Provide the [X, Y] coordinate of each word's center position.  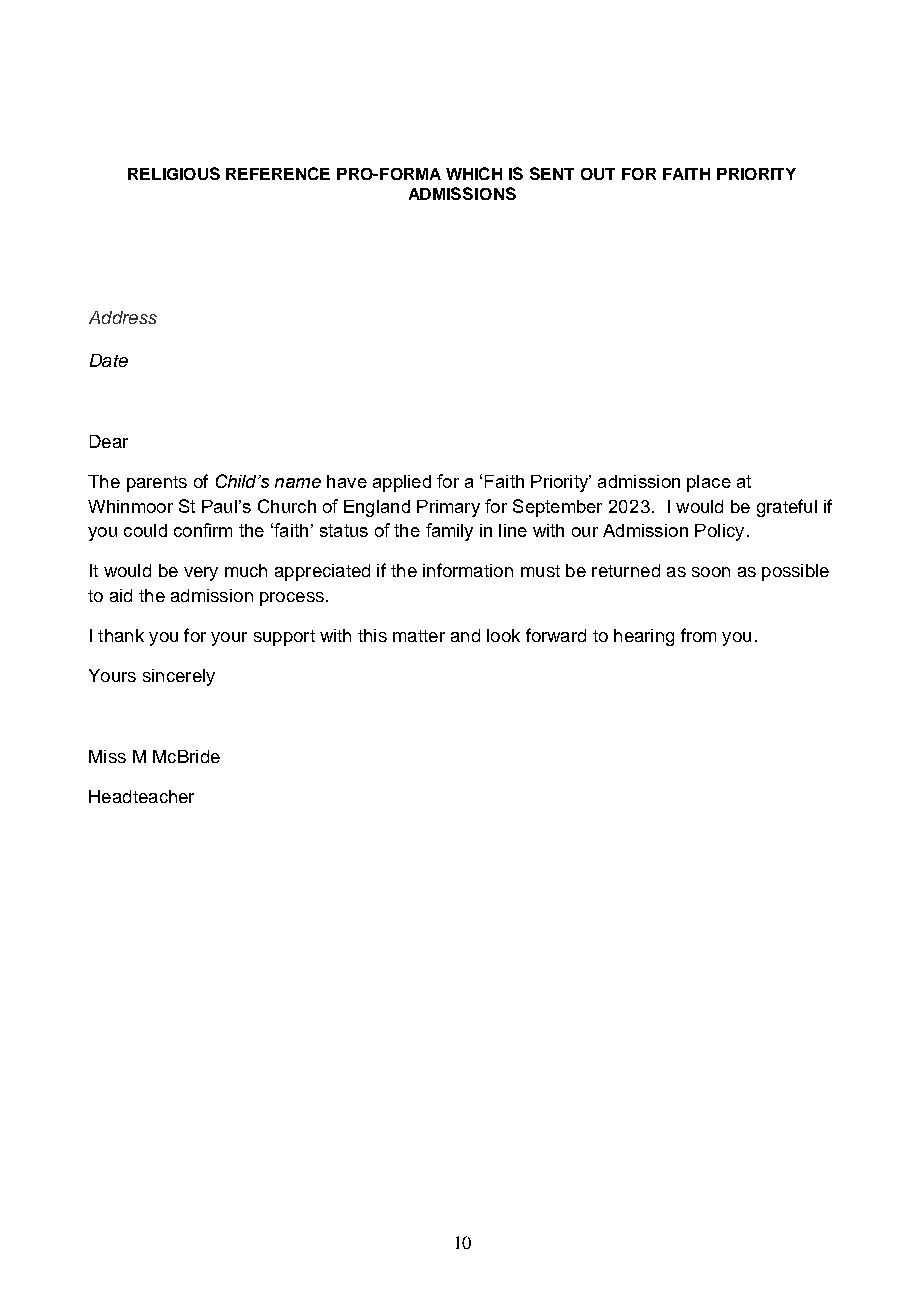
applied [402, 483]
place [709, 483]
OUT [598, 174]
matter [419, 636]
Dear [109, 441]
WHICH [474, 173]
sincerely [179, 677]
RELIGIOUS [174, 173]
